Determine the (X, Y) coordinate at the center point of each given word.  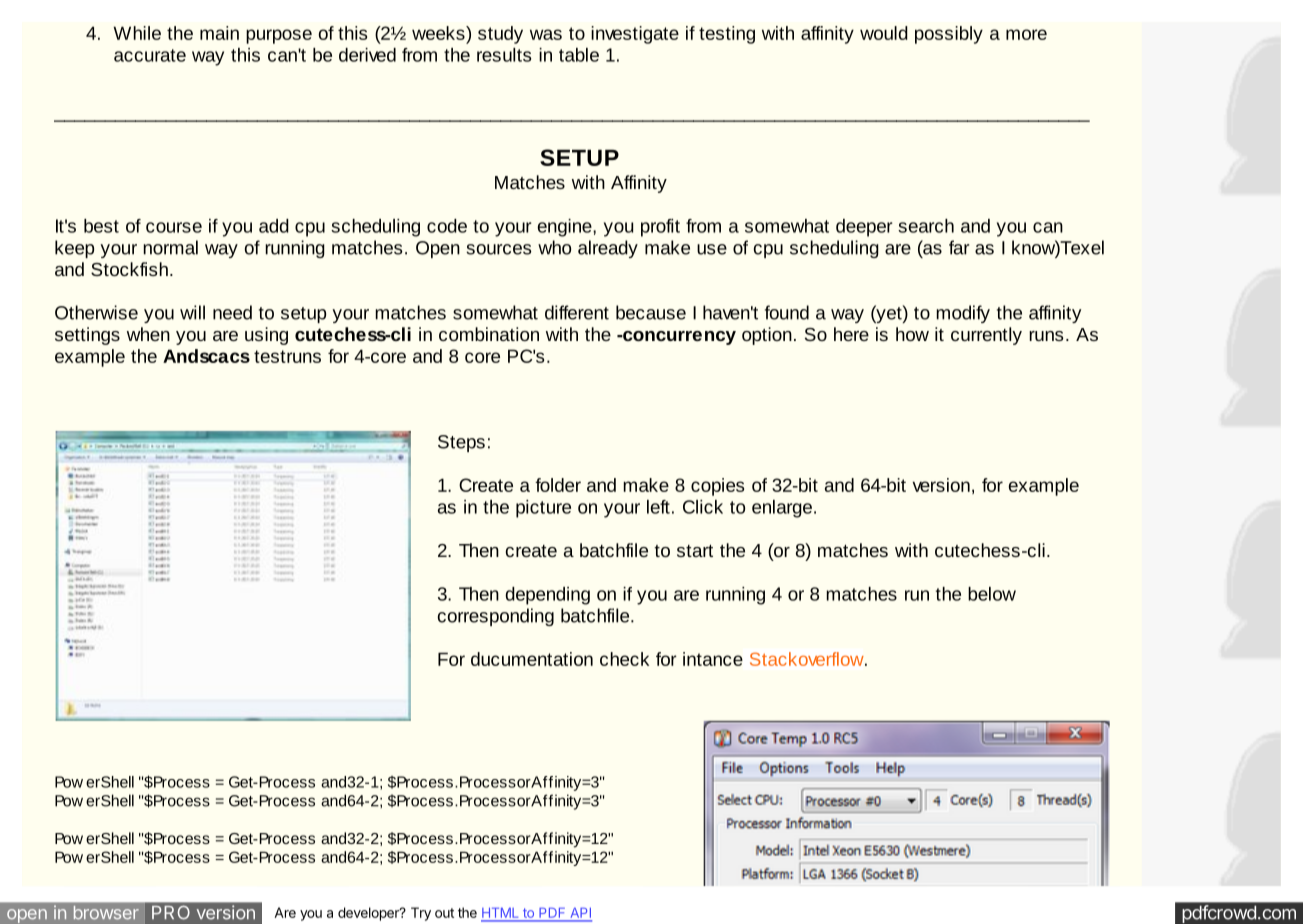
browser (106, 913)
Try (421, 914)
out (444, 913)
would (884, 33)
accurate (150, 55)
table (579, 55)
